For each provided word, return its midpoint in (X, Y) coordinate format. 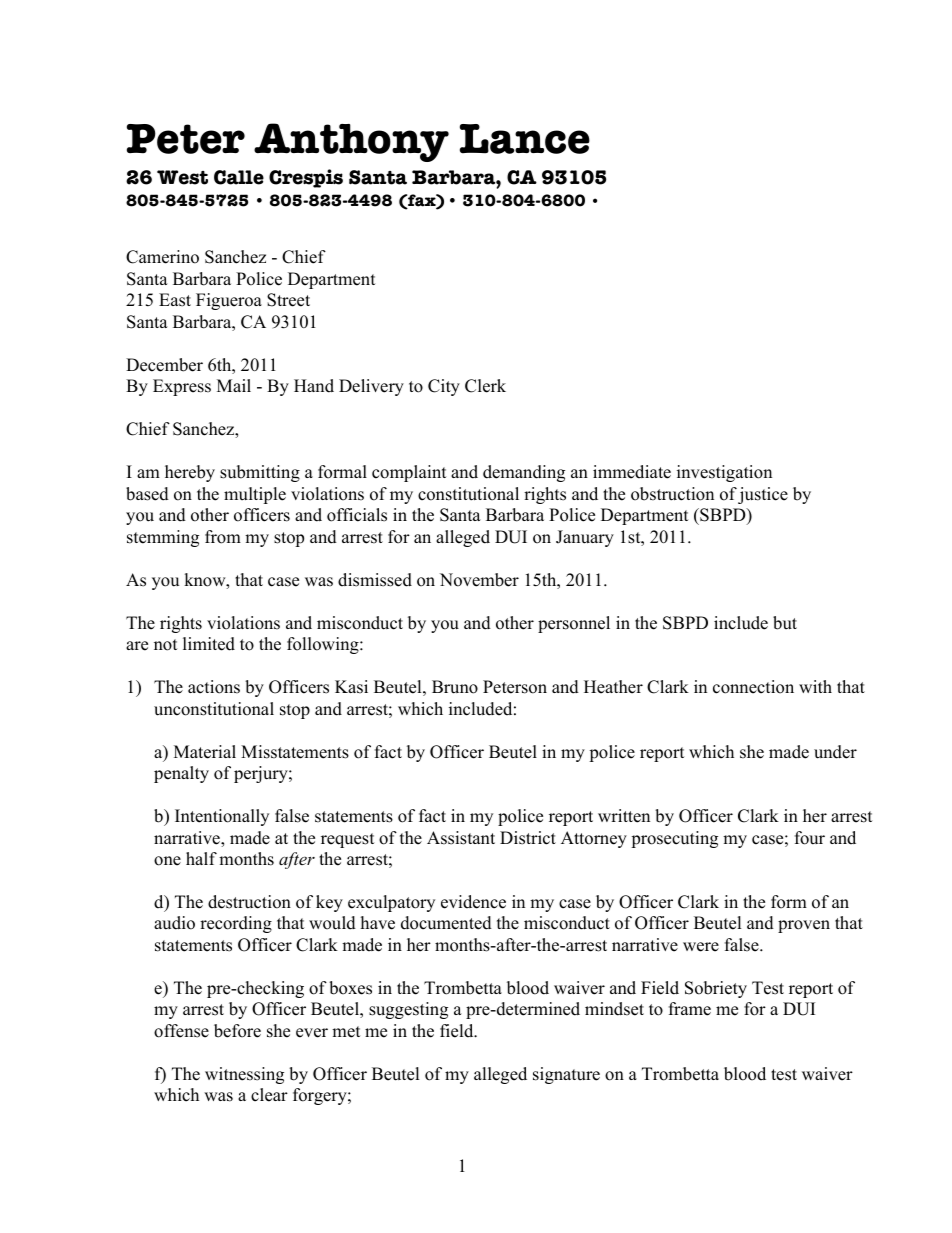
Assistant (461, 838)
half (201, 858)
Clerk (485, 386)
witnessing (244, 1075)
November (479, 580)
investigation (724, 473)
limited (209, 644)
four (810, 838)
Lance (525, 139)
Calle (239, 177)
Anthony (351, 142)
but (785, 623)
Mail (234, 385)
